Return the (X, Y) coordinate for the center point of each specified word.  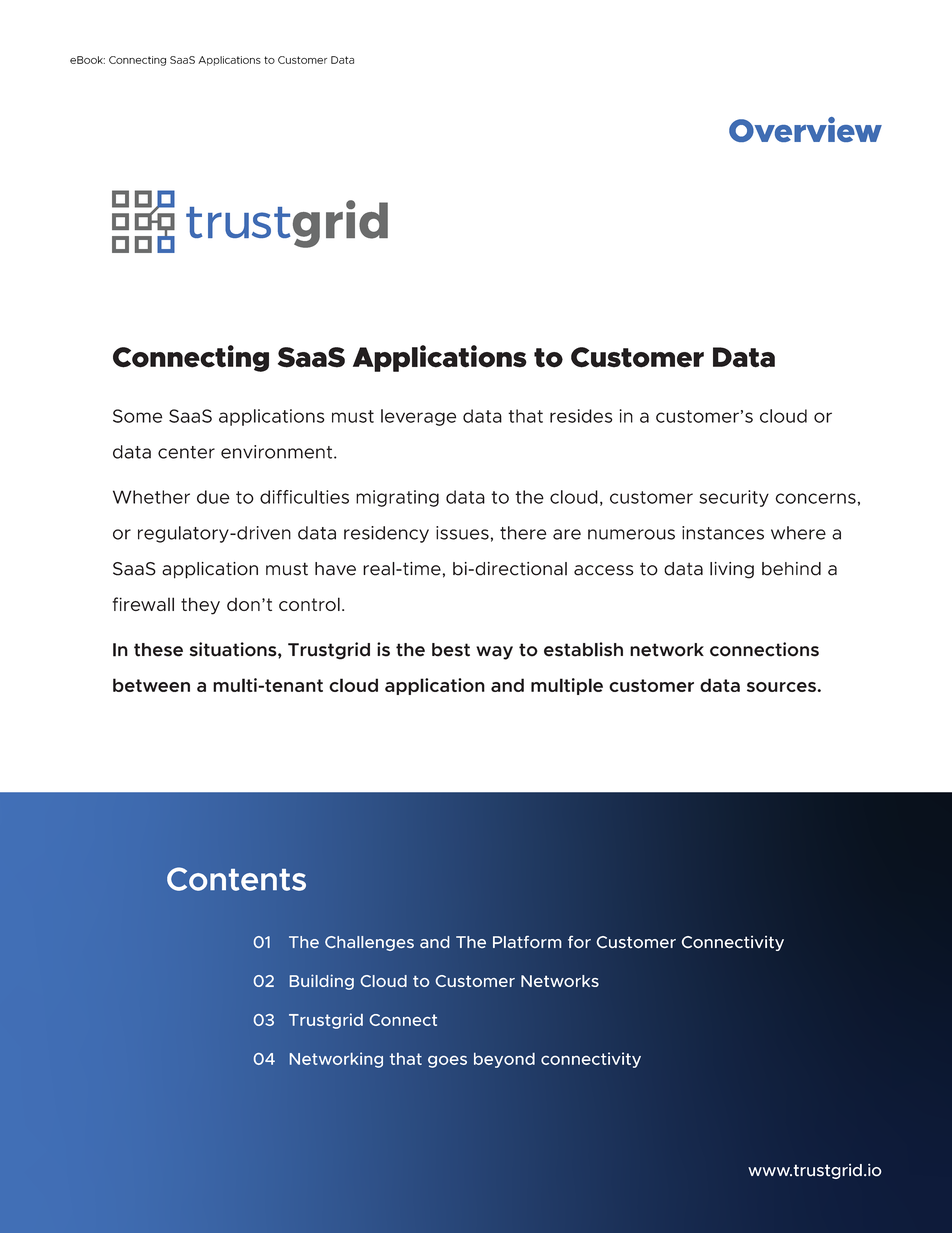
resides (581, 416)
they (200, 606)
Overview (805, 129)
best (451, 650)
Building (322, 982)
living (732, 570)
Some (137, 416)
